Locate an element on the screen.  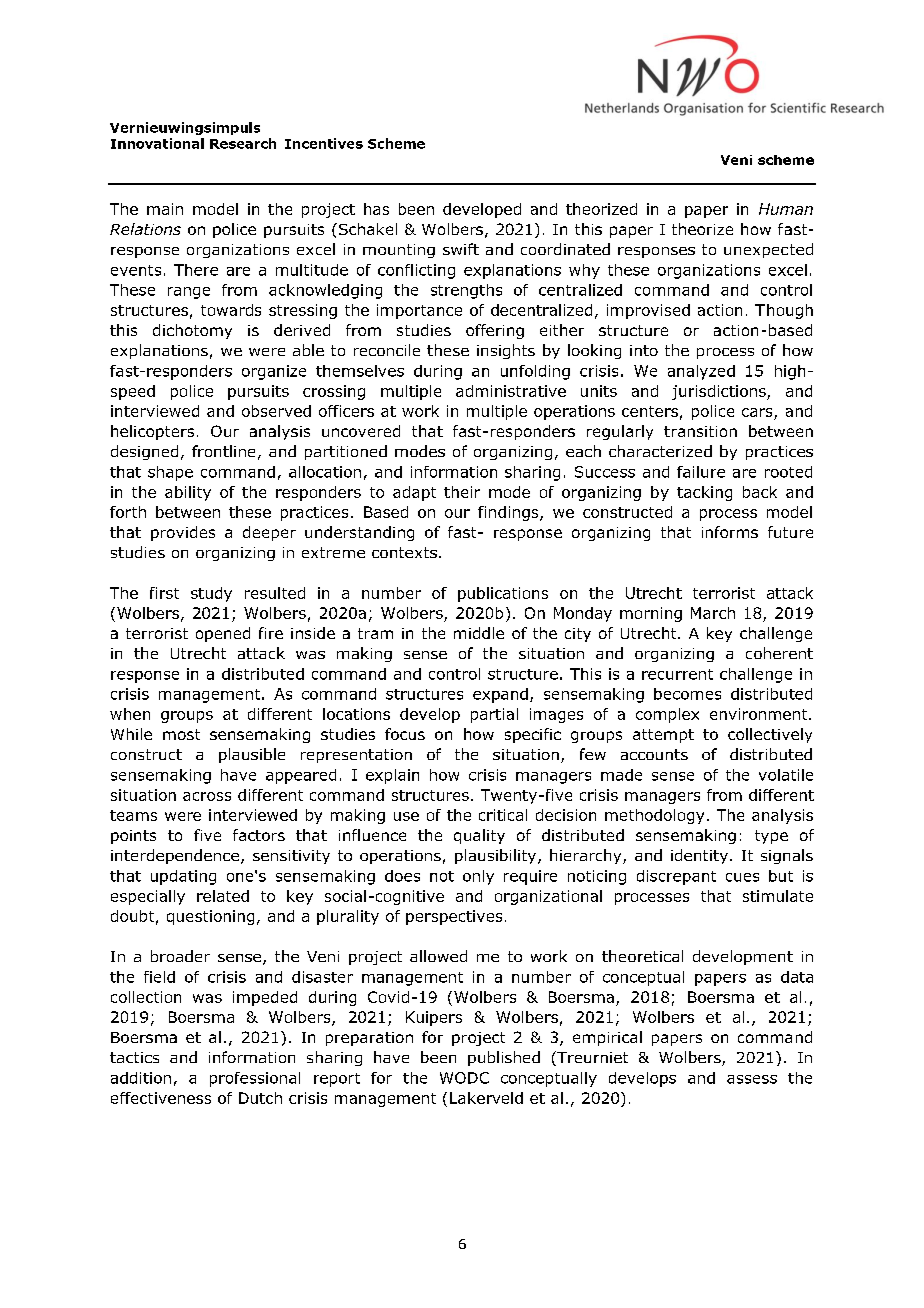
most is located at coordinates (181, 734).
